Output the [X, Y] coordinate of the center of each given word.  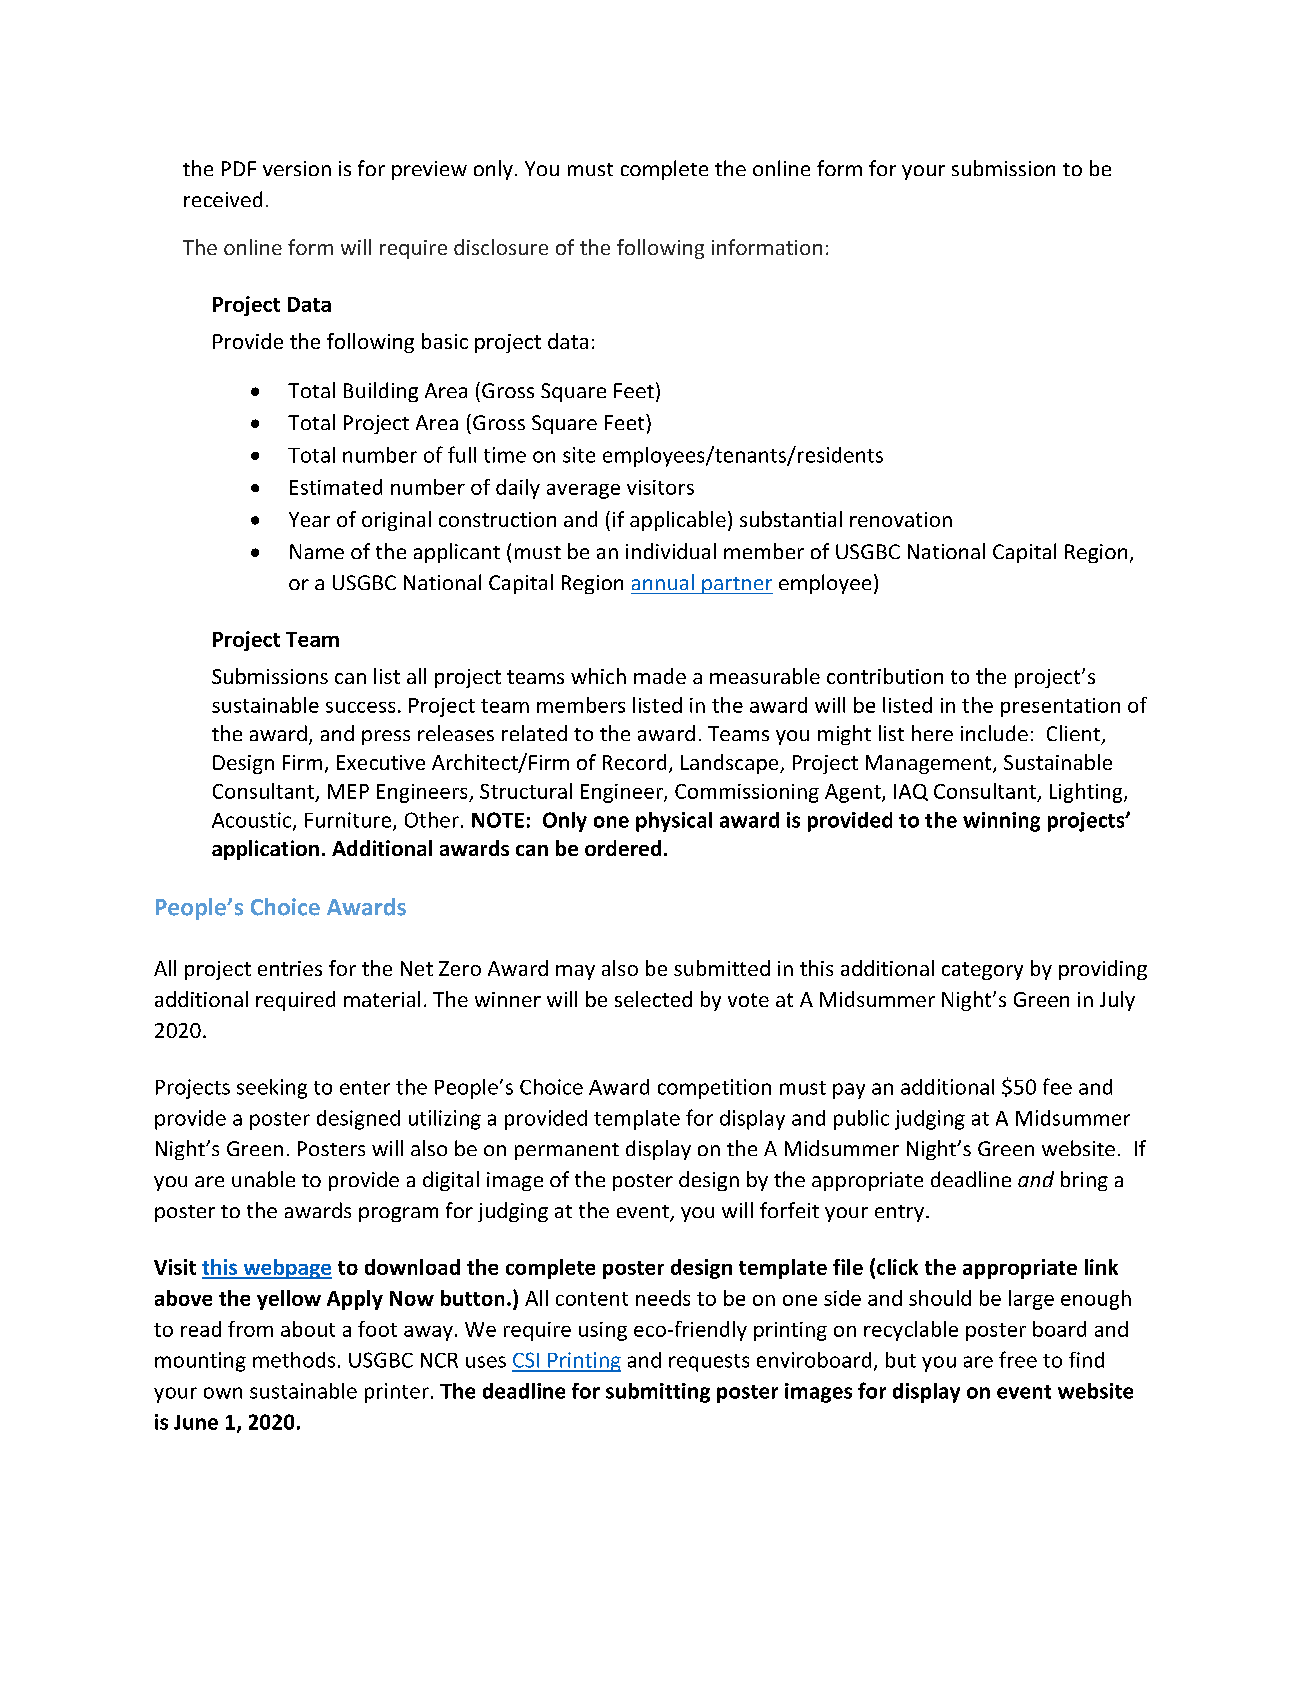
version [297, 168]
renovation [901, 519]
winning [1001, 822]
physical [674, 822]
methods [294, 1360]
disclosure [501, 247]
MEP [348, 791]
